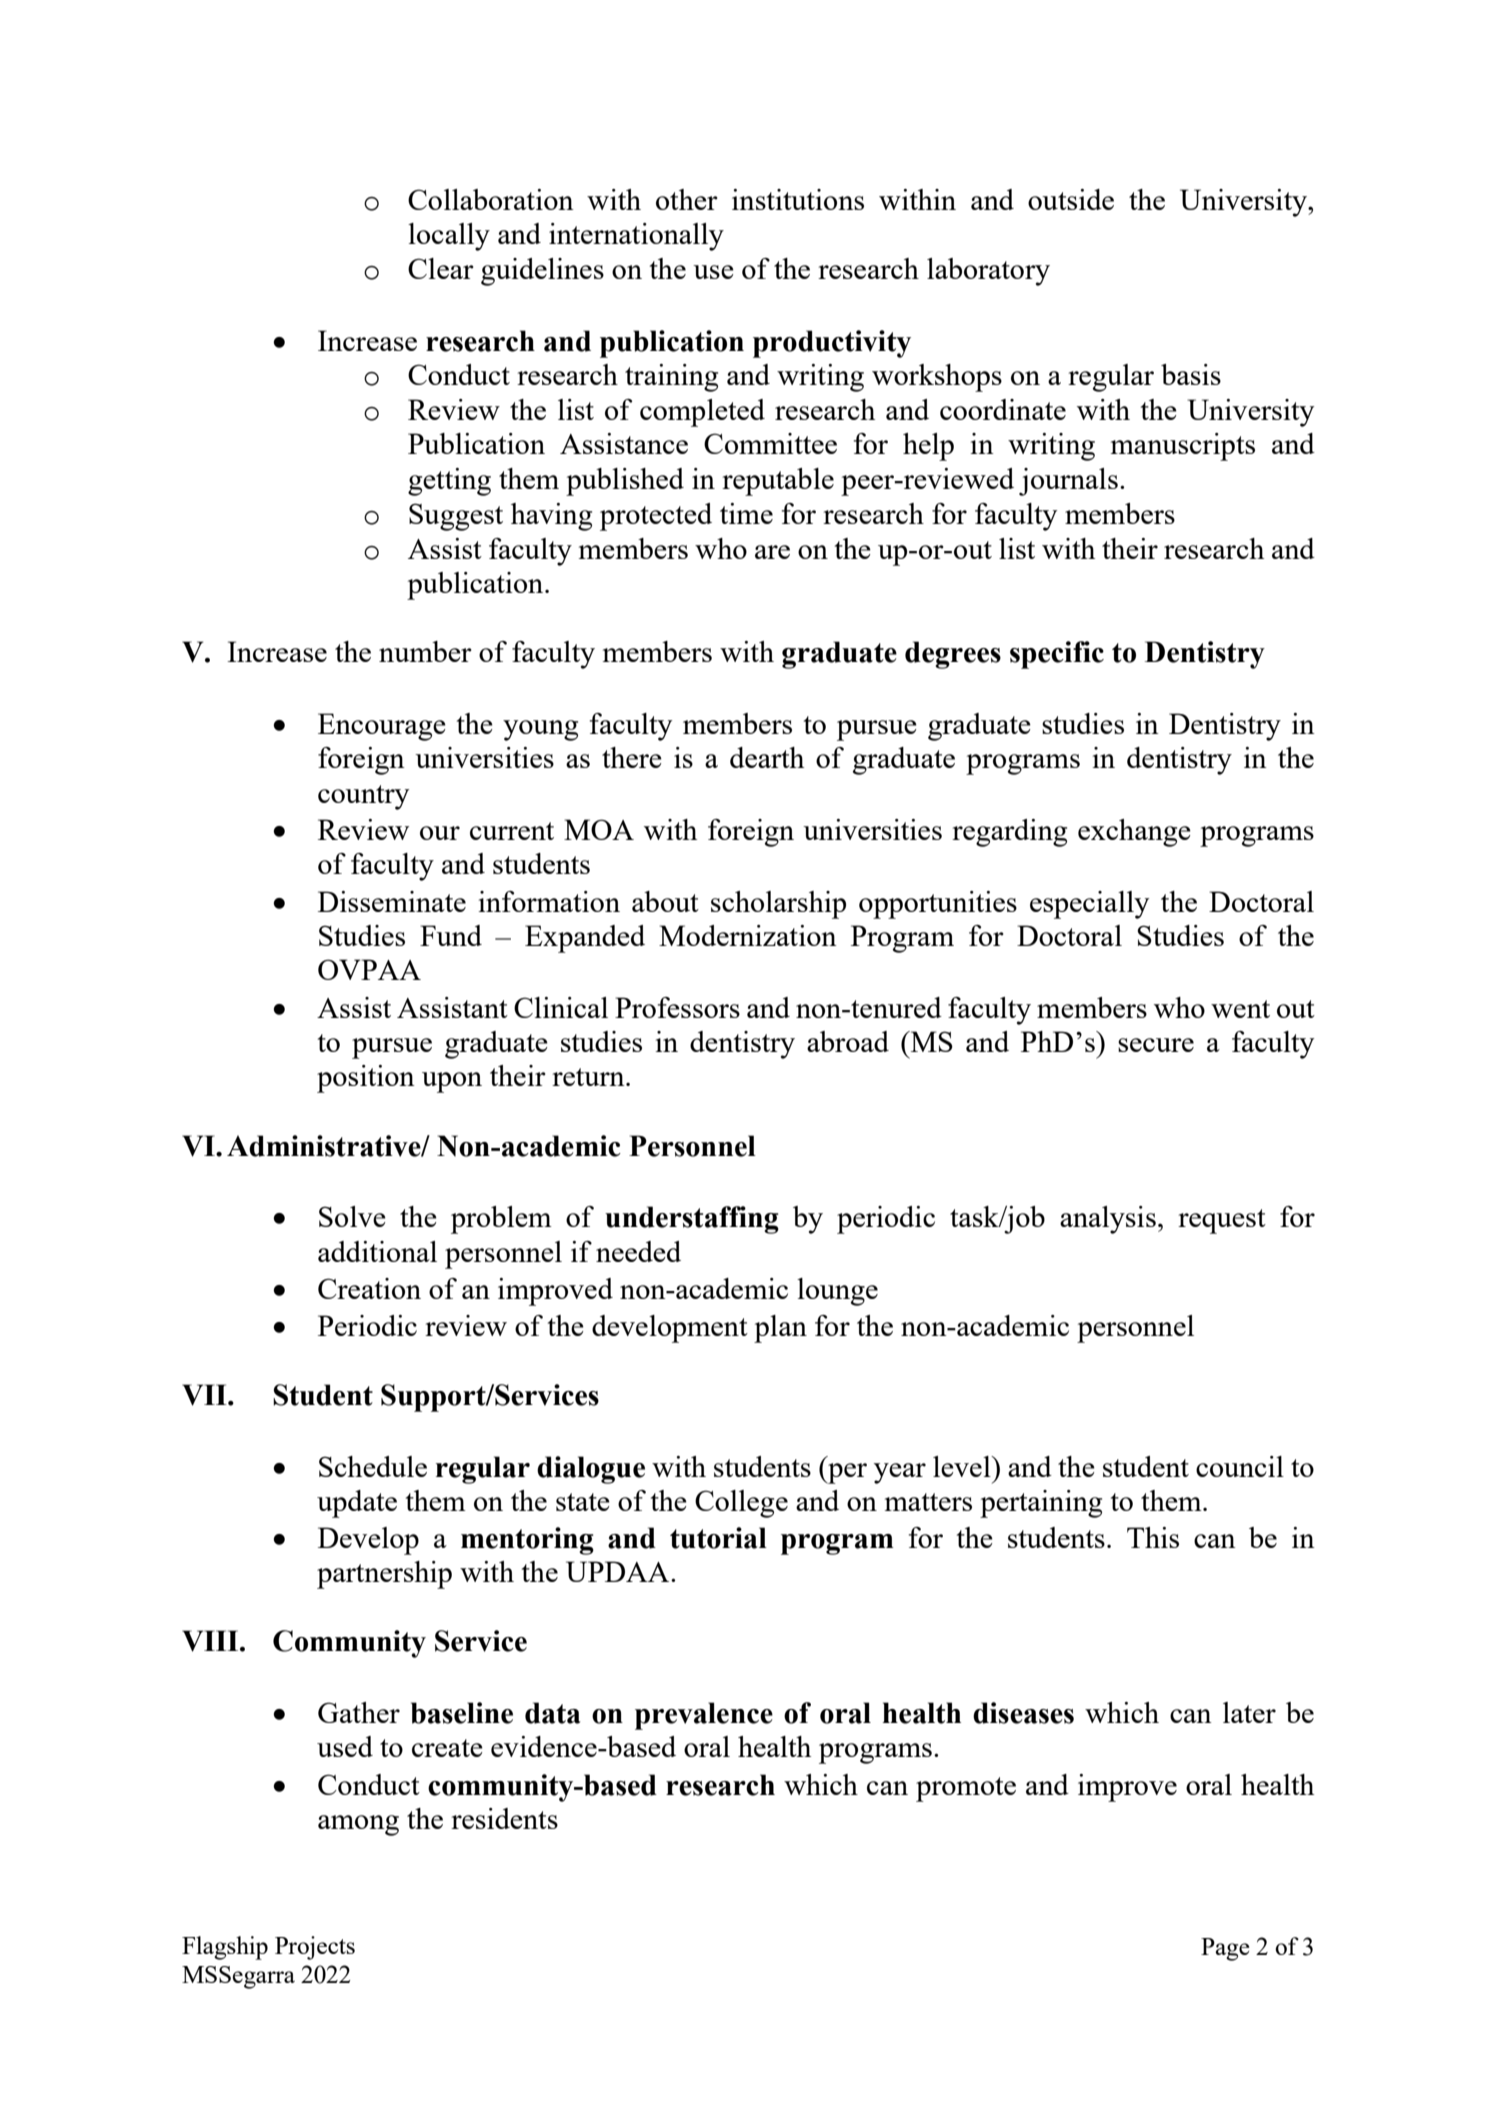 The image size is (1494, 2113). What do you see at coordinates (677, 1007) in the screenshot?
I see `Professors` at bounding box center [677, 1007].
